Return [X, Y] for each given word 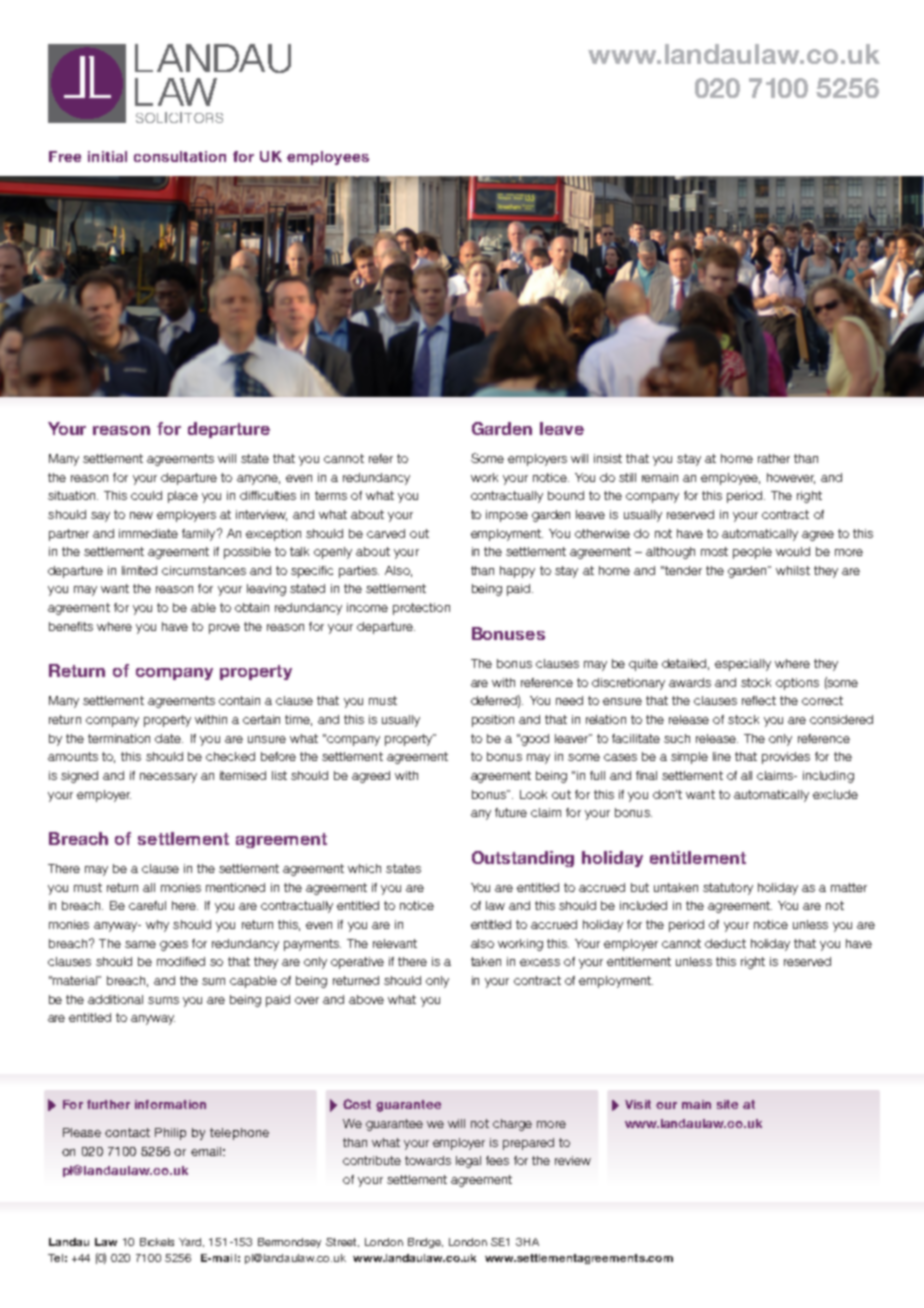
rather [774, 458]
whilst [793, 570]
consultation [180, 156]
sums [163, 1000]
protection [421, 609]
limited [139, 570]
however [791, 478]
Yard [191, 1242]
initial [107, 156]
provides [786, 758]
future [511, 812]
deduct [725, 943]
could [146, 495]
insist [608, 458]
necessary [168, 778]
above [366, 999]
